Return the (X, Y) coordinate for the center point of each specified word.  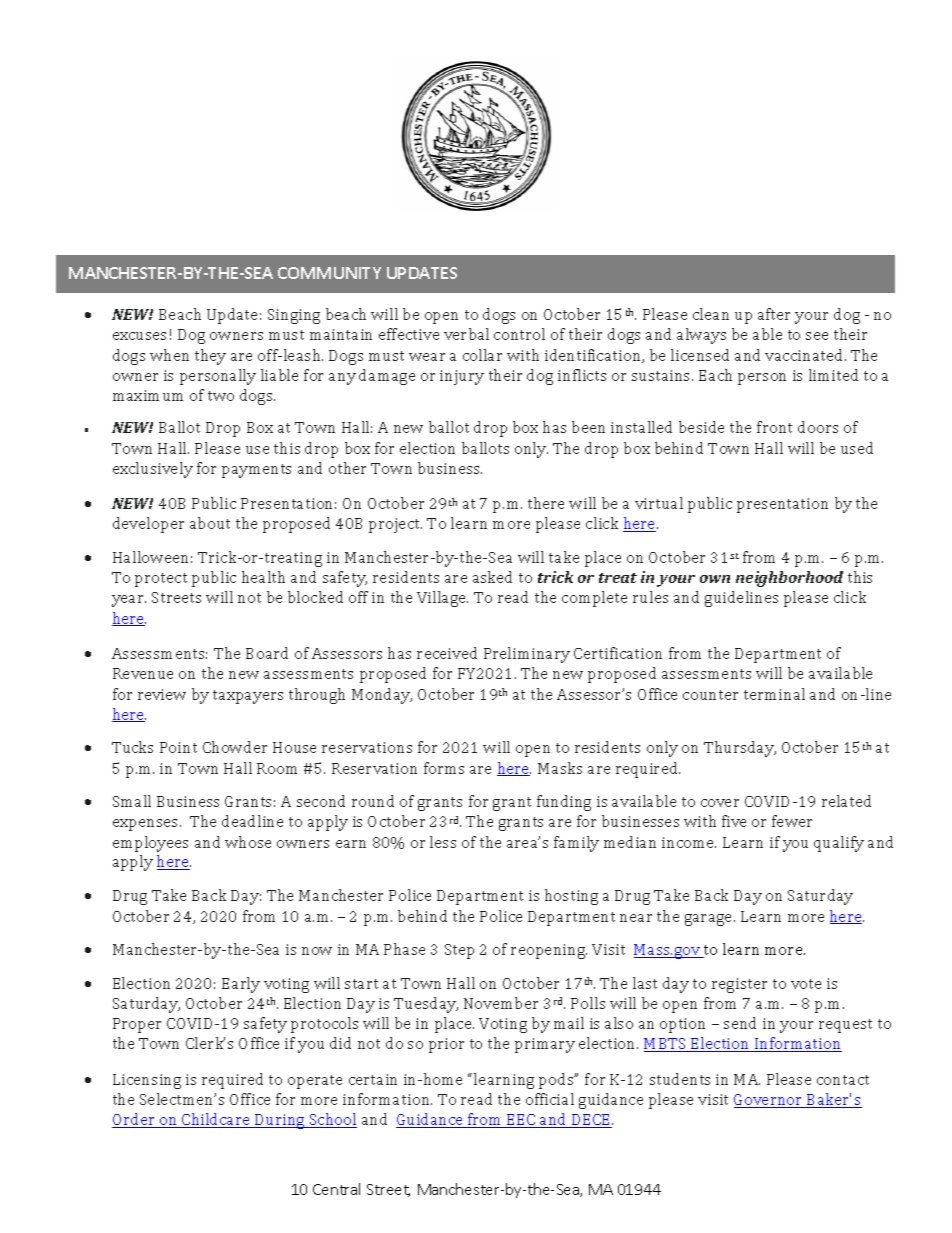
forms (444, 768)
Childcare (216, 1120)
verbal (466, 334)
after (774, 314)
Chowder (235, 747)
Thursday (740, 749)
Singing (294, 316)
